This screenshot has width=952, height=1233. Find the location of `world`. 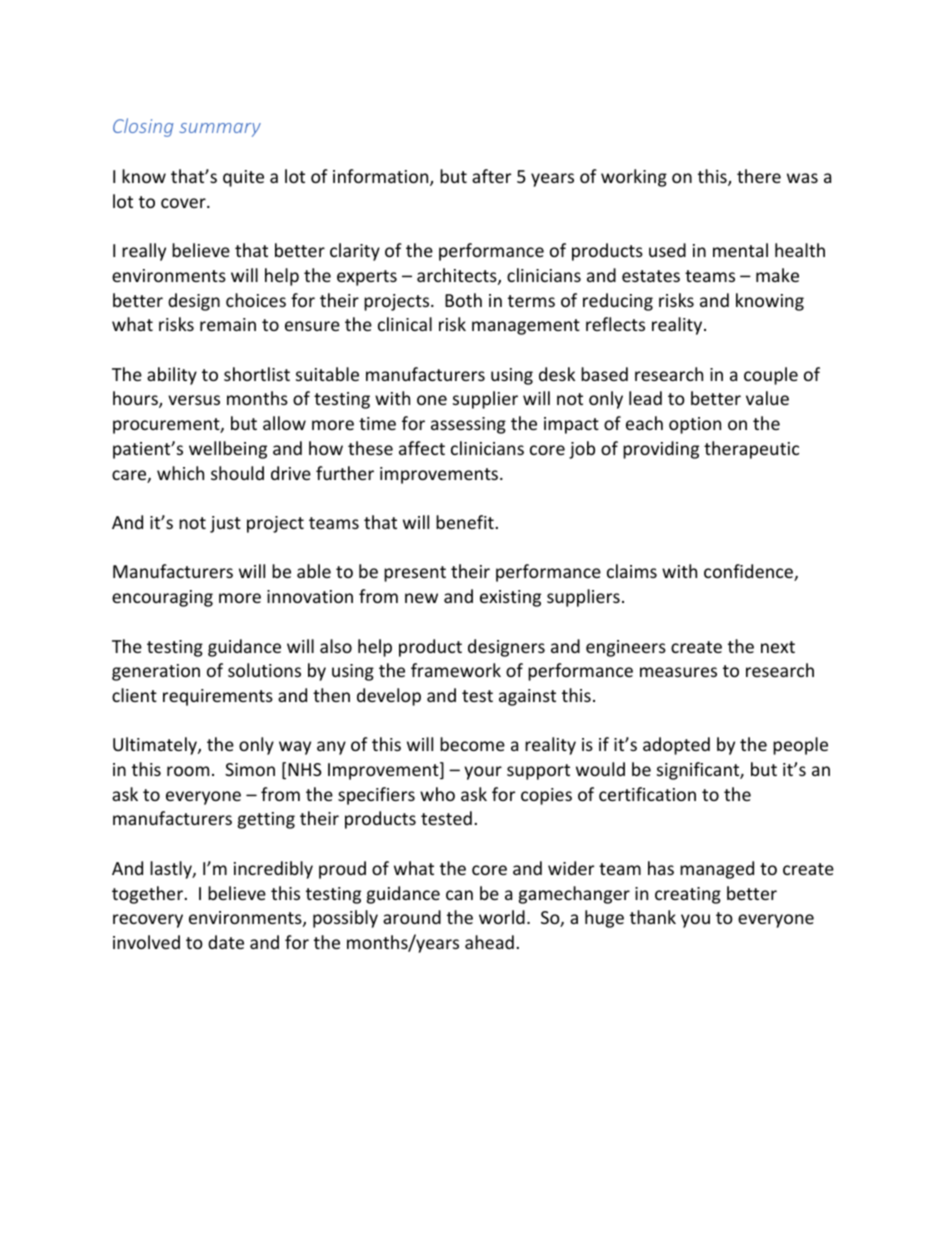

world is located at coordinates (502, 917).
